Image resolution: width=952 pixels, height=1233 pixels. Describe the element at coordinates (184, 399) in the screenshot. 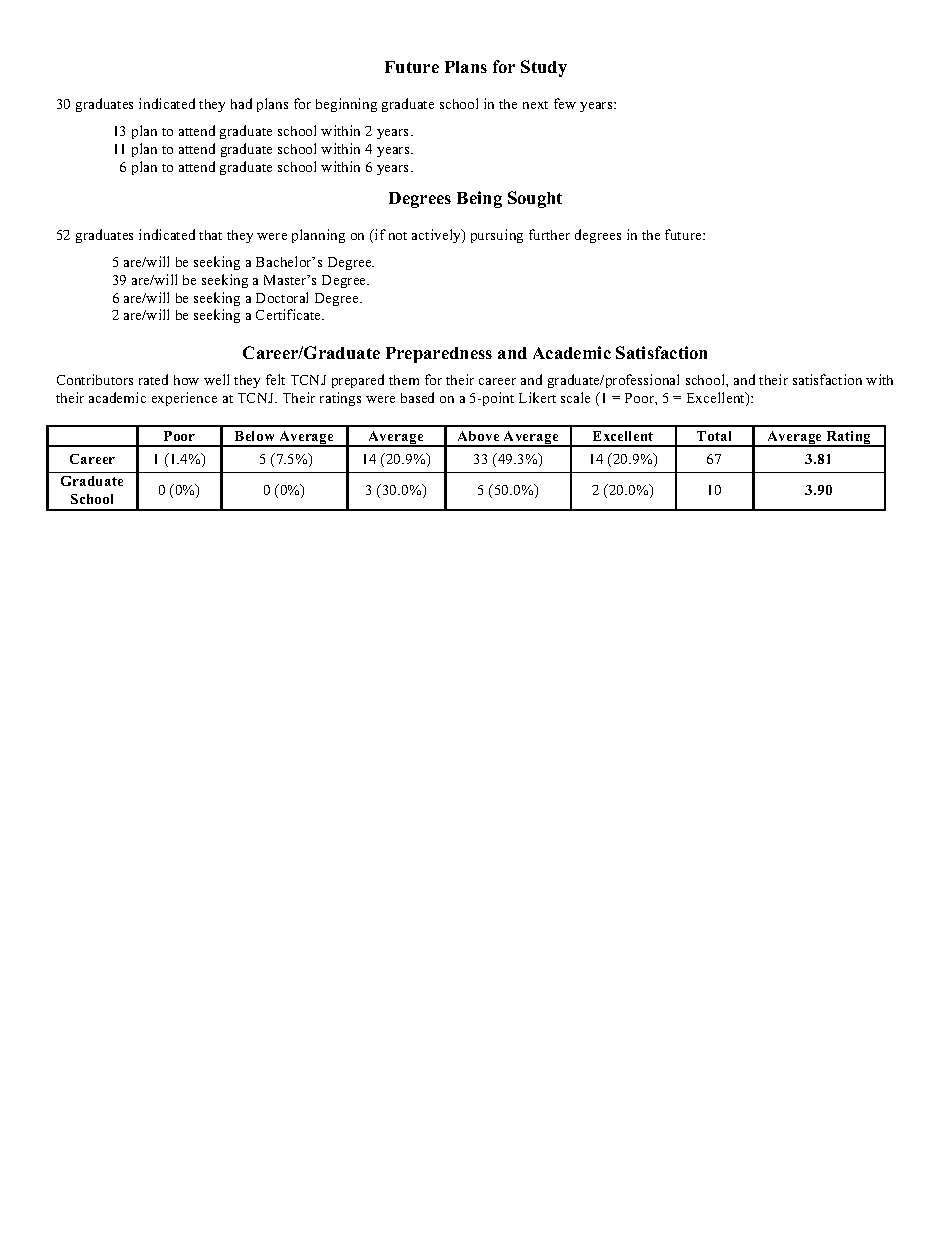

I see `experience` at that location.
